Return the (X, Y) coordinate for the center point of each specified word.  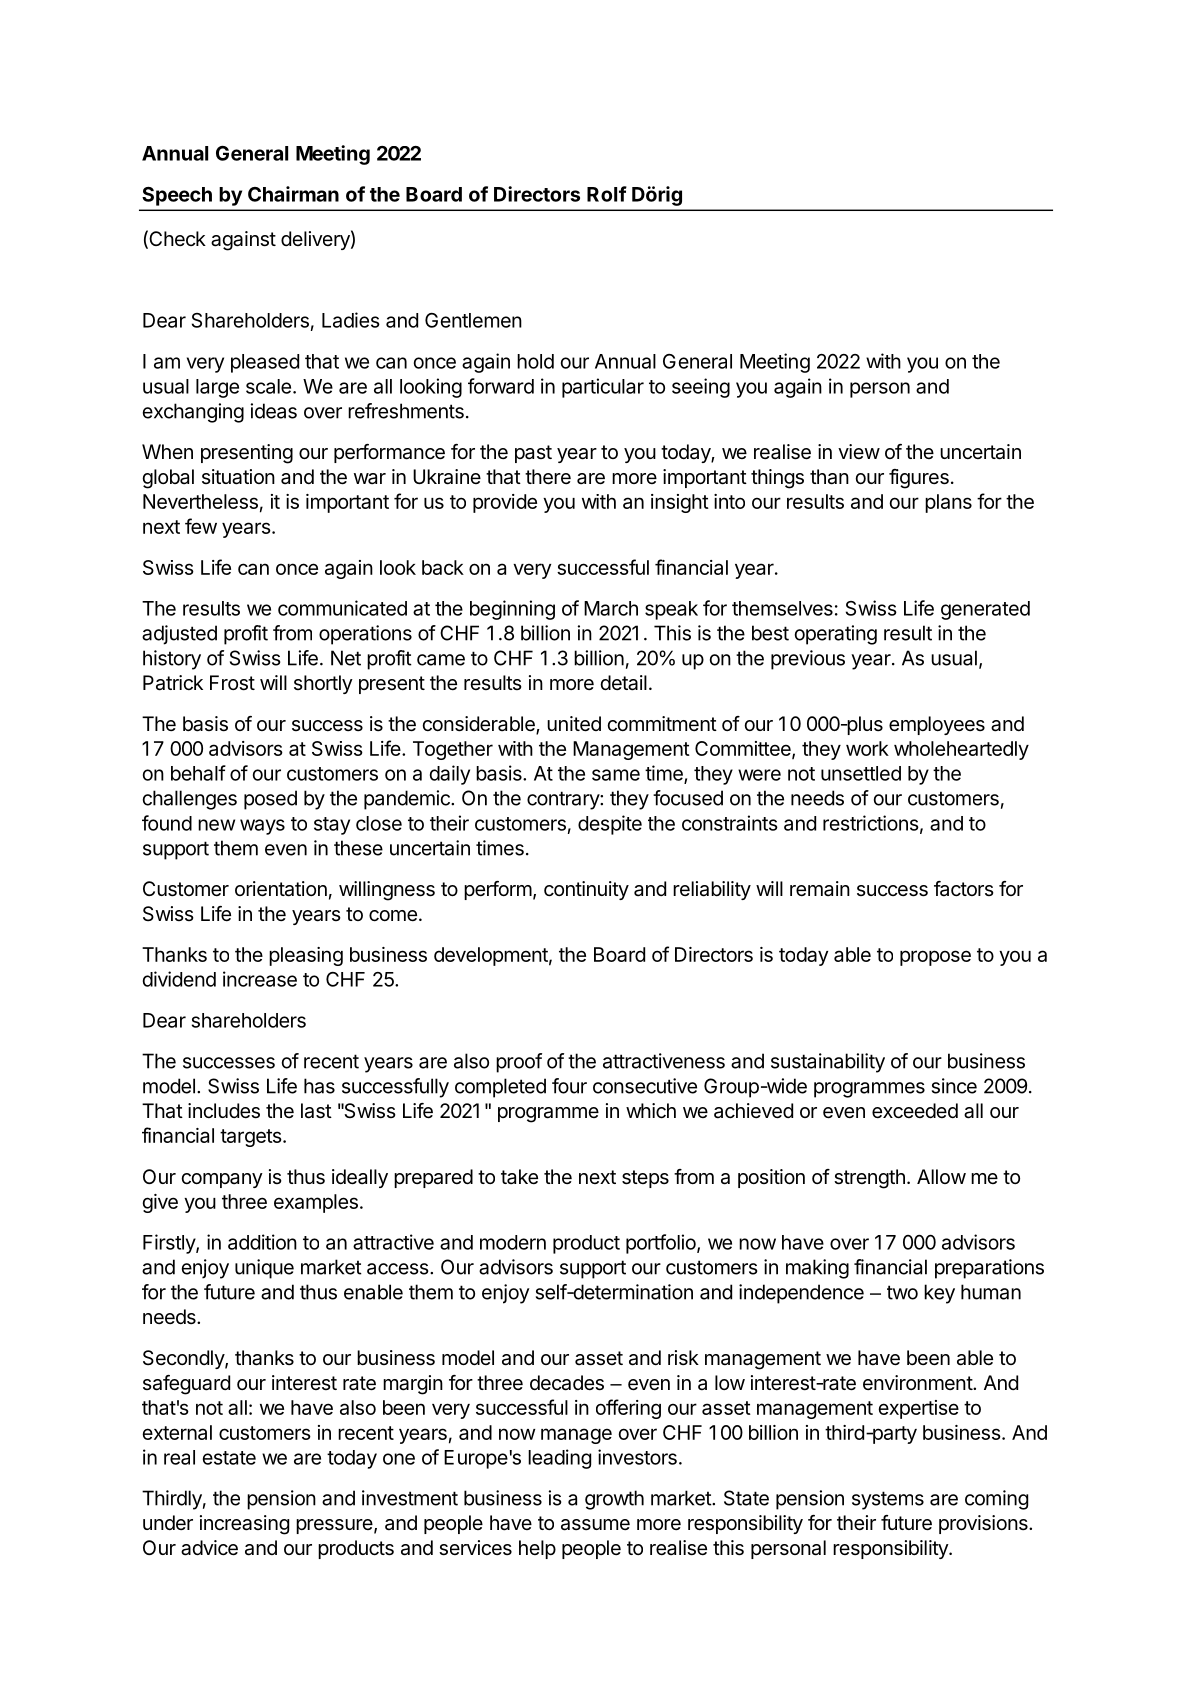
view (859, 451)
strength (869, 1179)
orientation (281, 889)
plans (948, 503)
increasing (244, 1525)
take (519, 1177)
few (201, 526)
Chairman (293, 194)
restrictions (871, 823)
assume (595, 1525)
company (222, 1180)
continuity (586, 890)
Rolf (607, 194)
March (611, 608)
